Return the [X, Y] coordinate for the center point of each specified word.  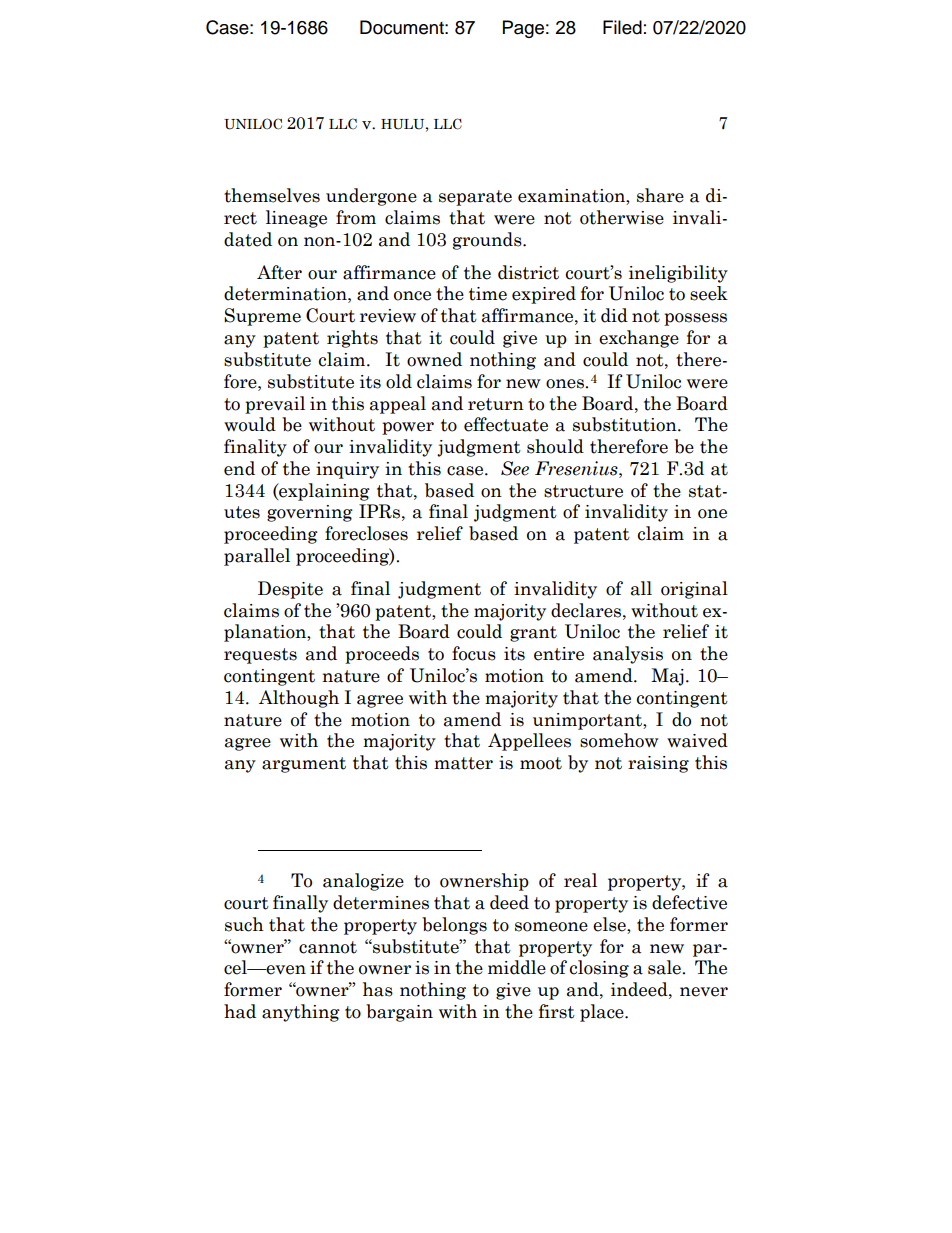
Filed [622, 27]
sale [665, 967]
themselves [272, 195]
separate [475, 198]
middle [517, 967]
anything [301, 1013]
